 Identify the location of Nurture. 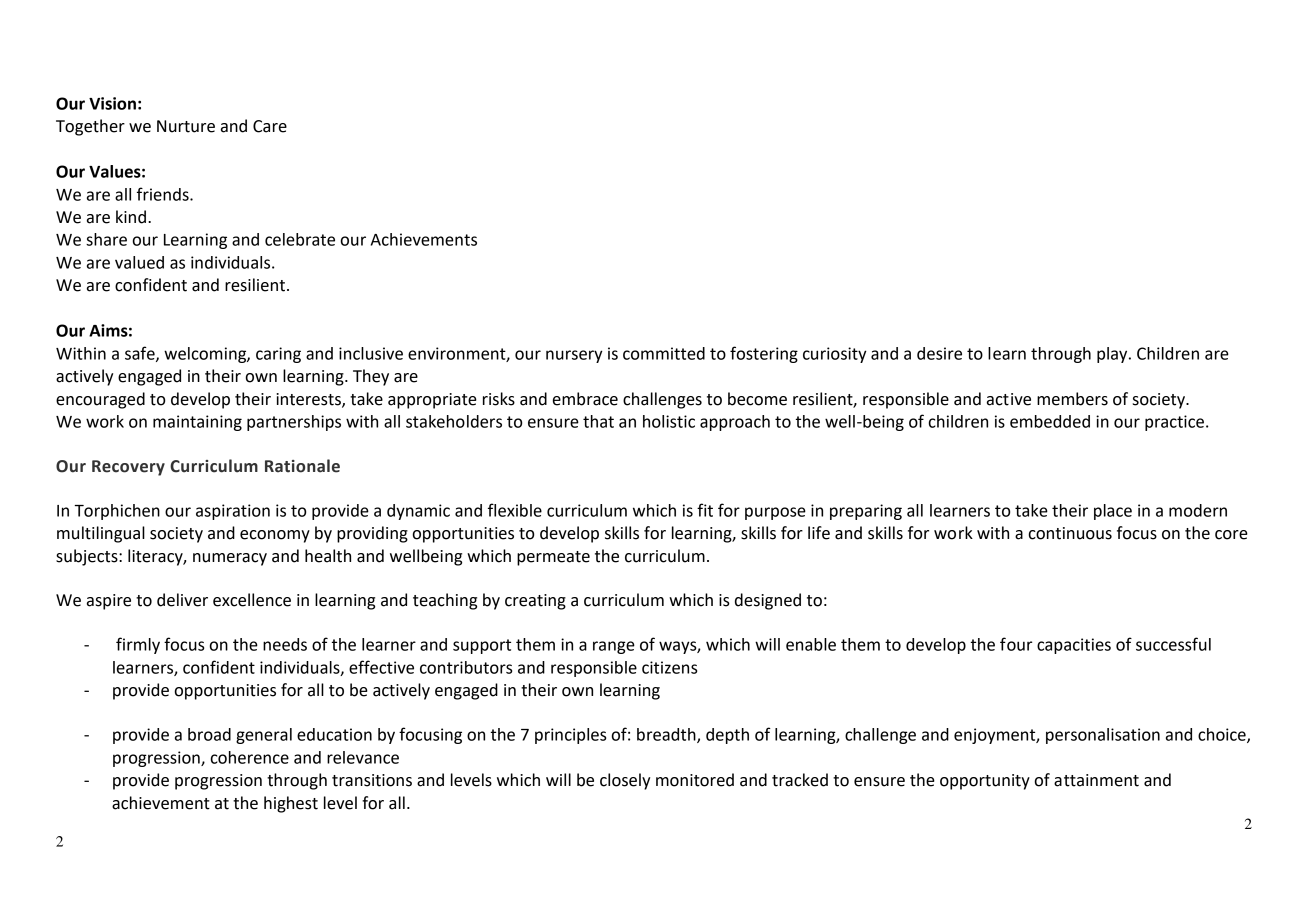
(186, 126).
